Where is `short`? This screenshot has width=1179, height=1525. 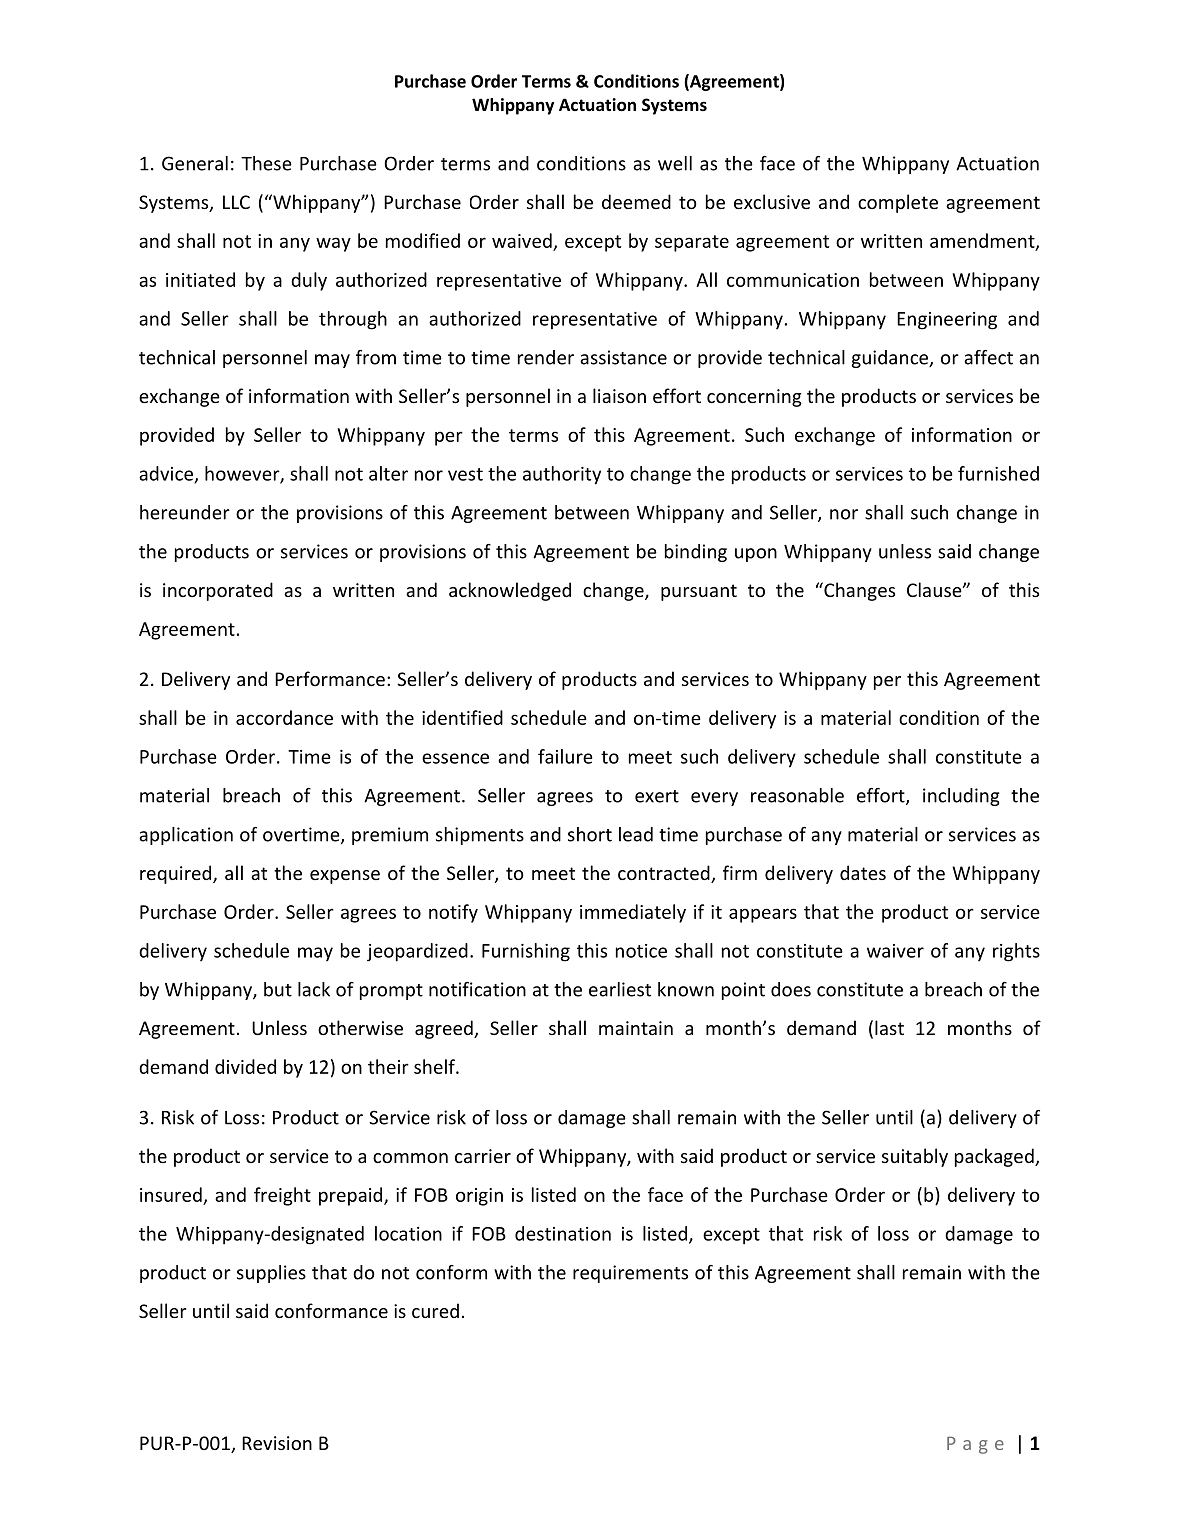 short is located at coordinates (590, 834).
